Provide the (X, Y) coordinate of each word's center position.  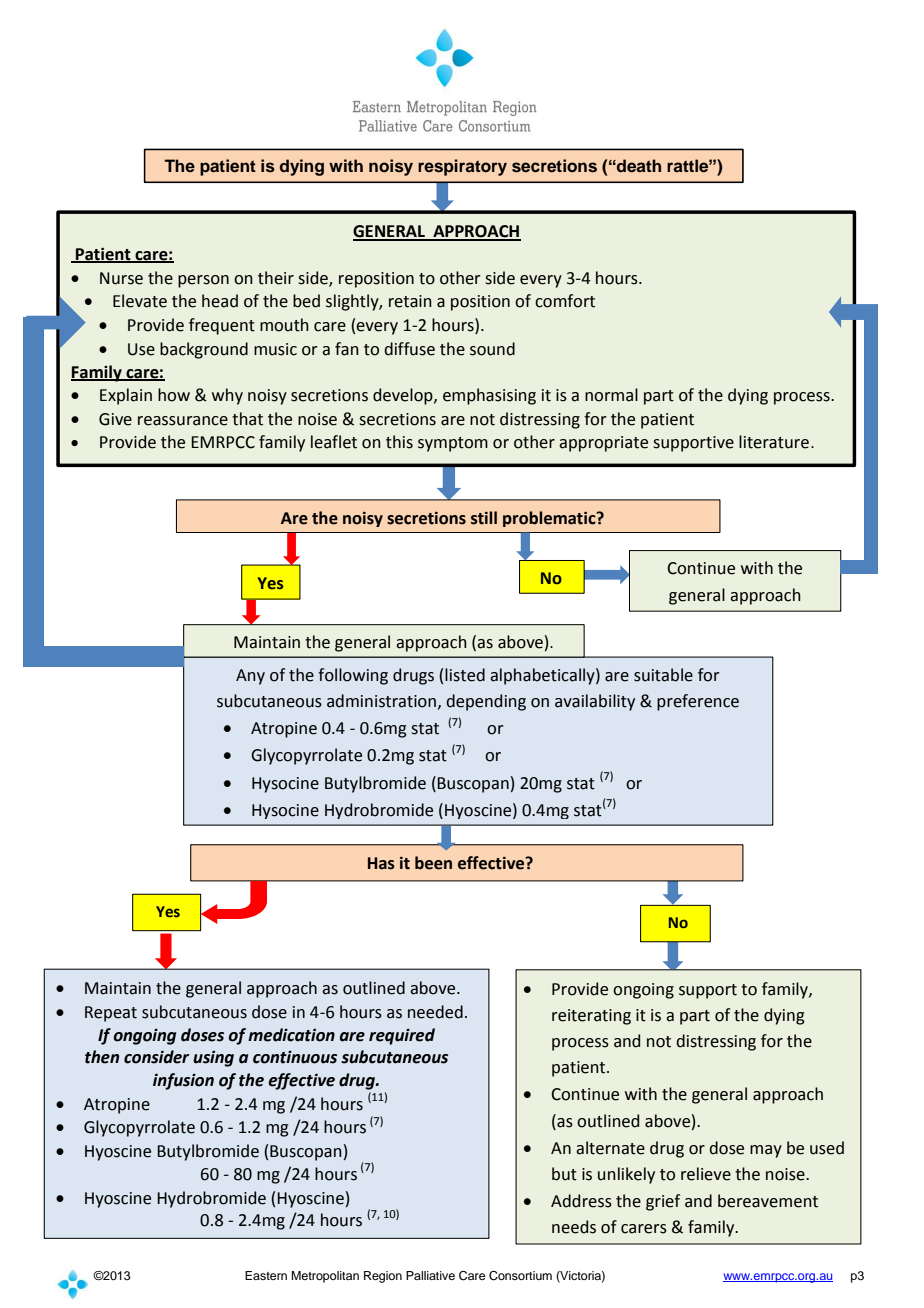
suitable (663, 675)
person (203, 281)
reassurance (183, 421)
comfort (565, 301)
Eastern (266, 1275)
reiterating (591, 1017)
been (433, 863)
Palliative (430, 1275)
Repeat (111, 1014)
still (484, 518)
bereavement (768, 1201)
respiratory (462, 167)
